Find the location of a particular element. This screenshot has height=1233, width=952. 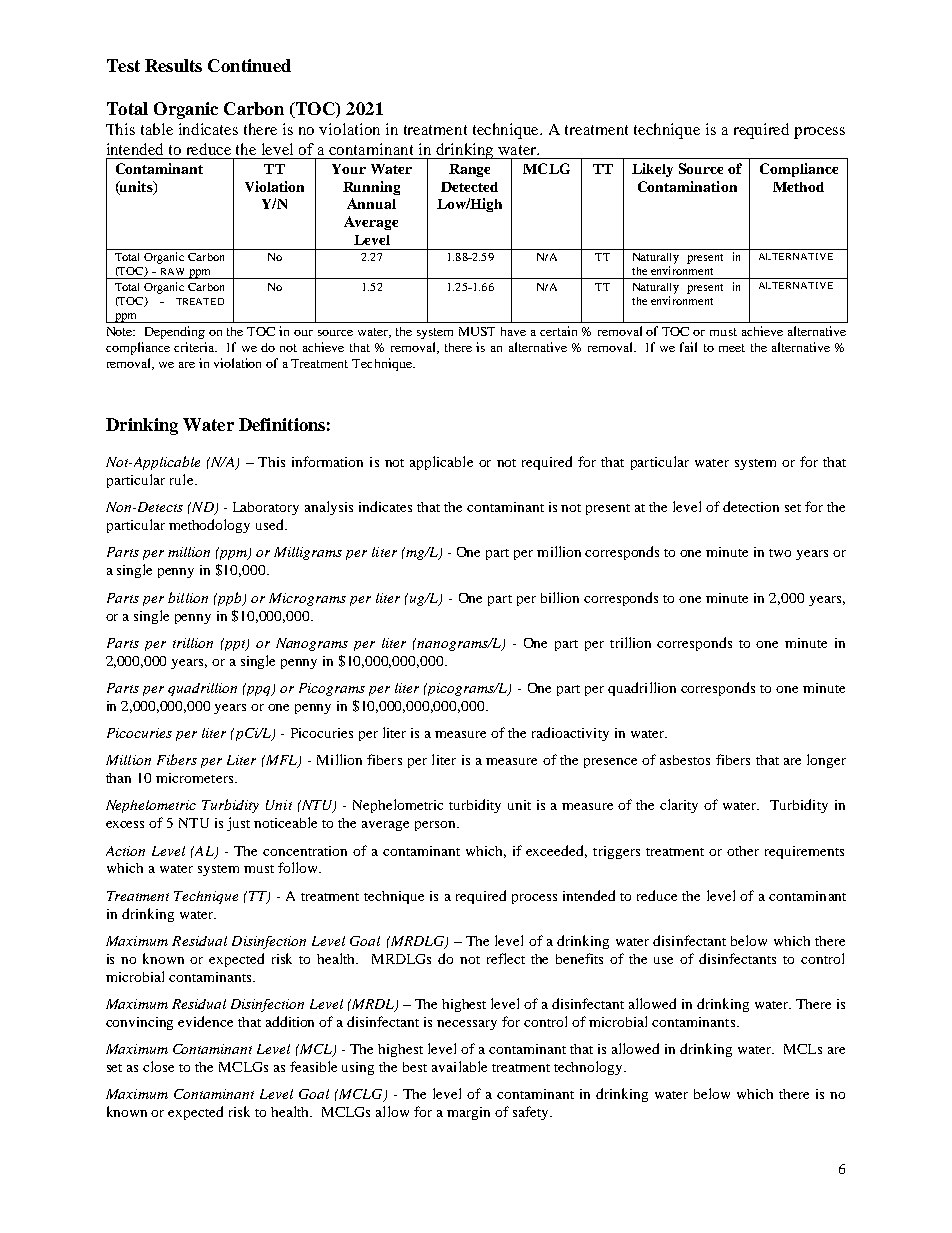

rule is located at coordinates (183, 479).
